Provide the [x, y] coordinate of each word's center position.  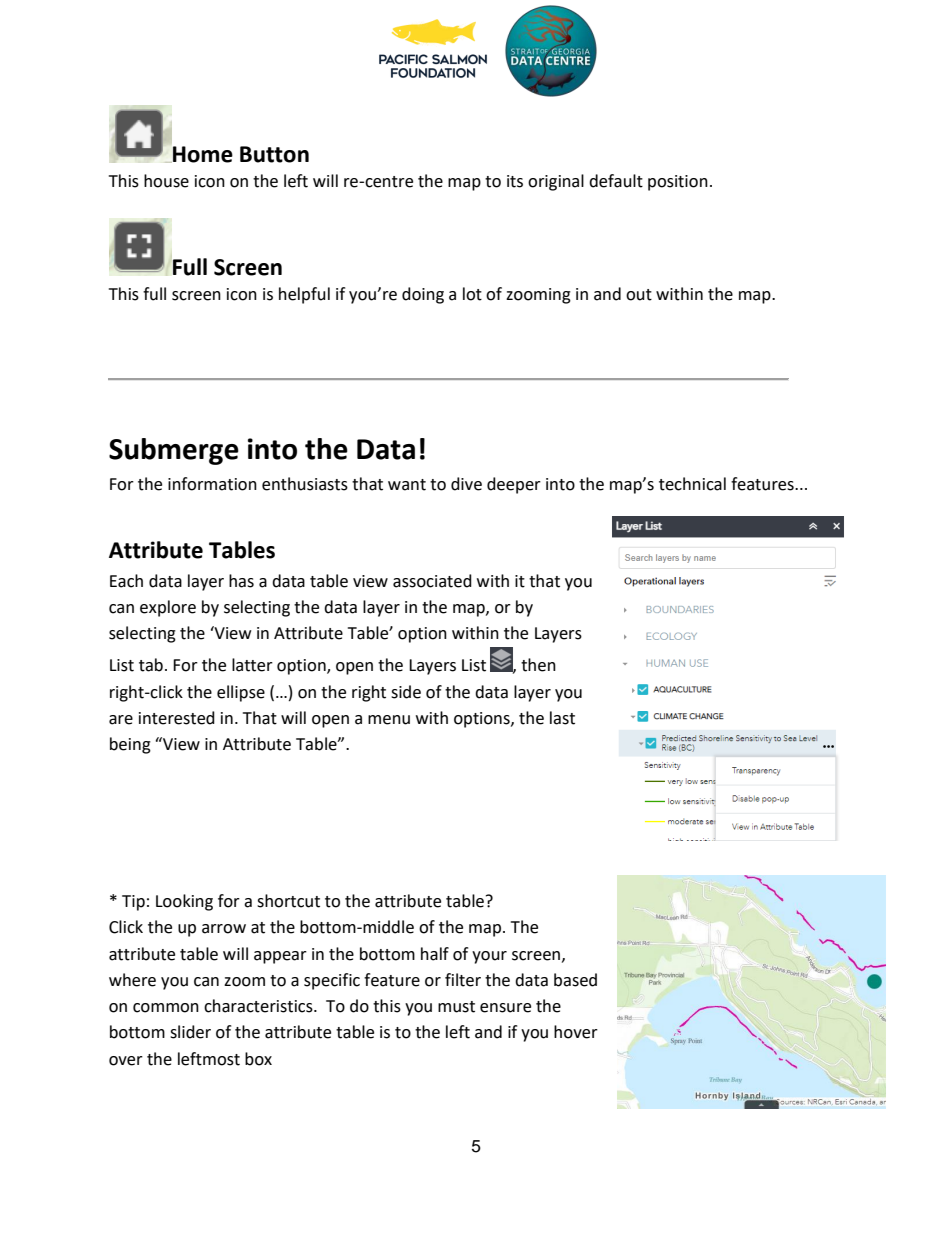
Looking [184, 902]
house [166, 181]
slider [190, 1032]
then [538, 665]
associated [432, 581]
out [639, 295]
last [562, 718]
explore [168, 608]
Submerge [174, 451]
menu [389, 720]
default [616, 181]
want [407, 485]
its [515, 181]
